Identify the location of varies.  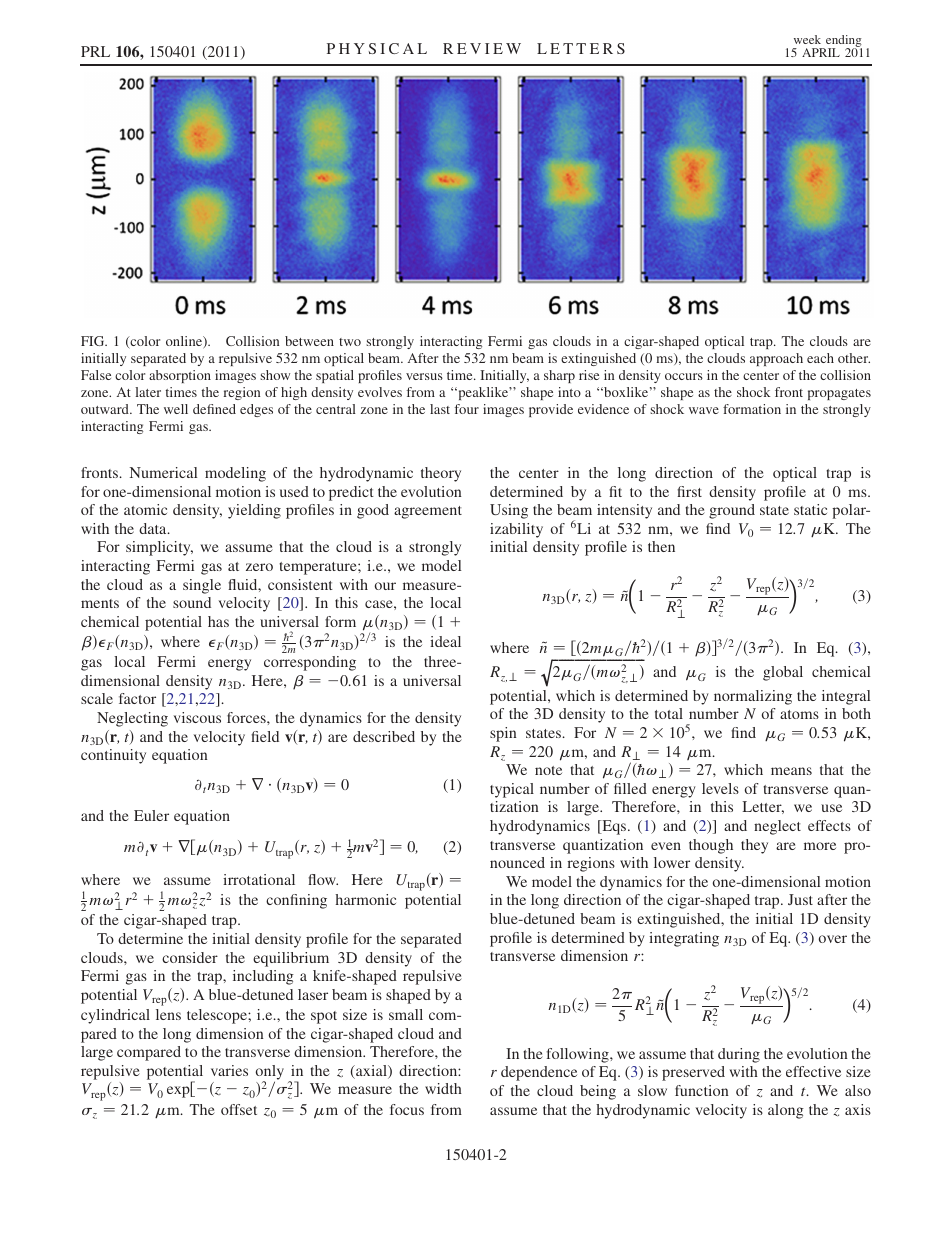
(229, 1070).
